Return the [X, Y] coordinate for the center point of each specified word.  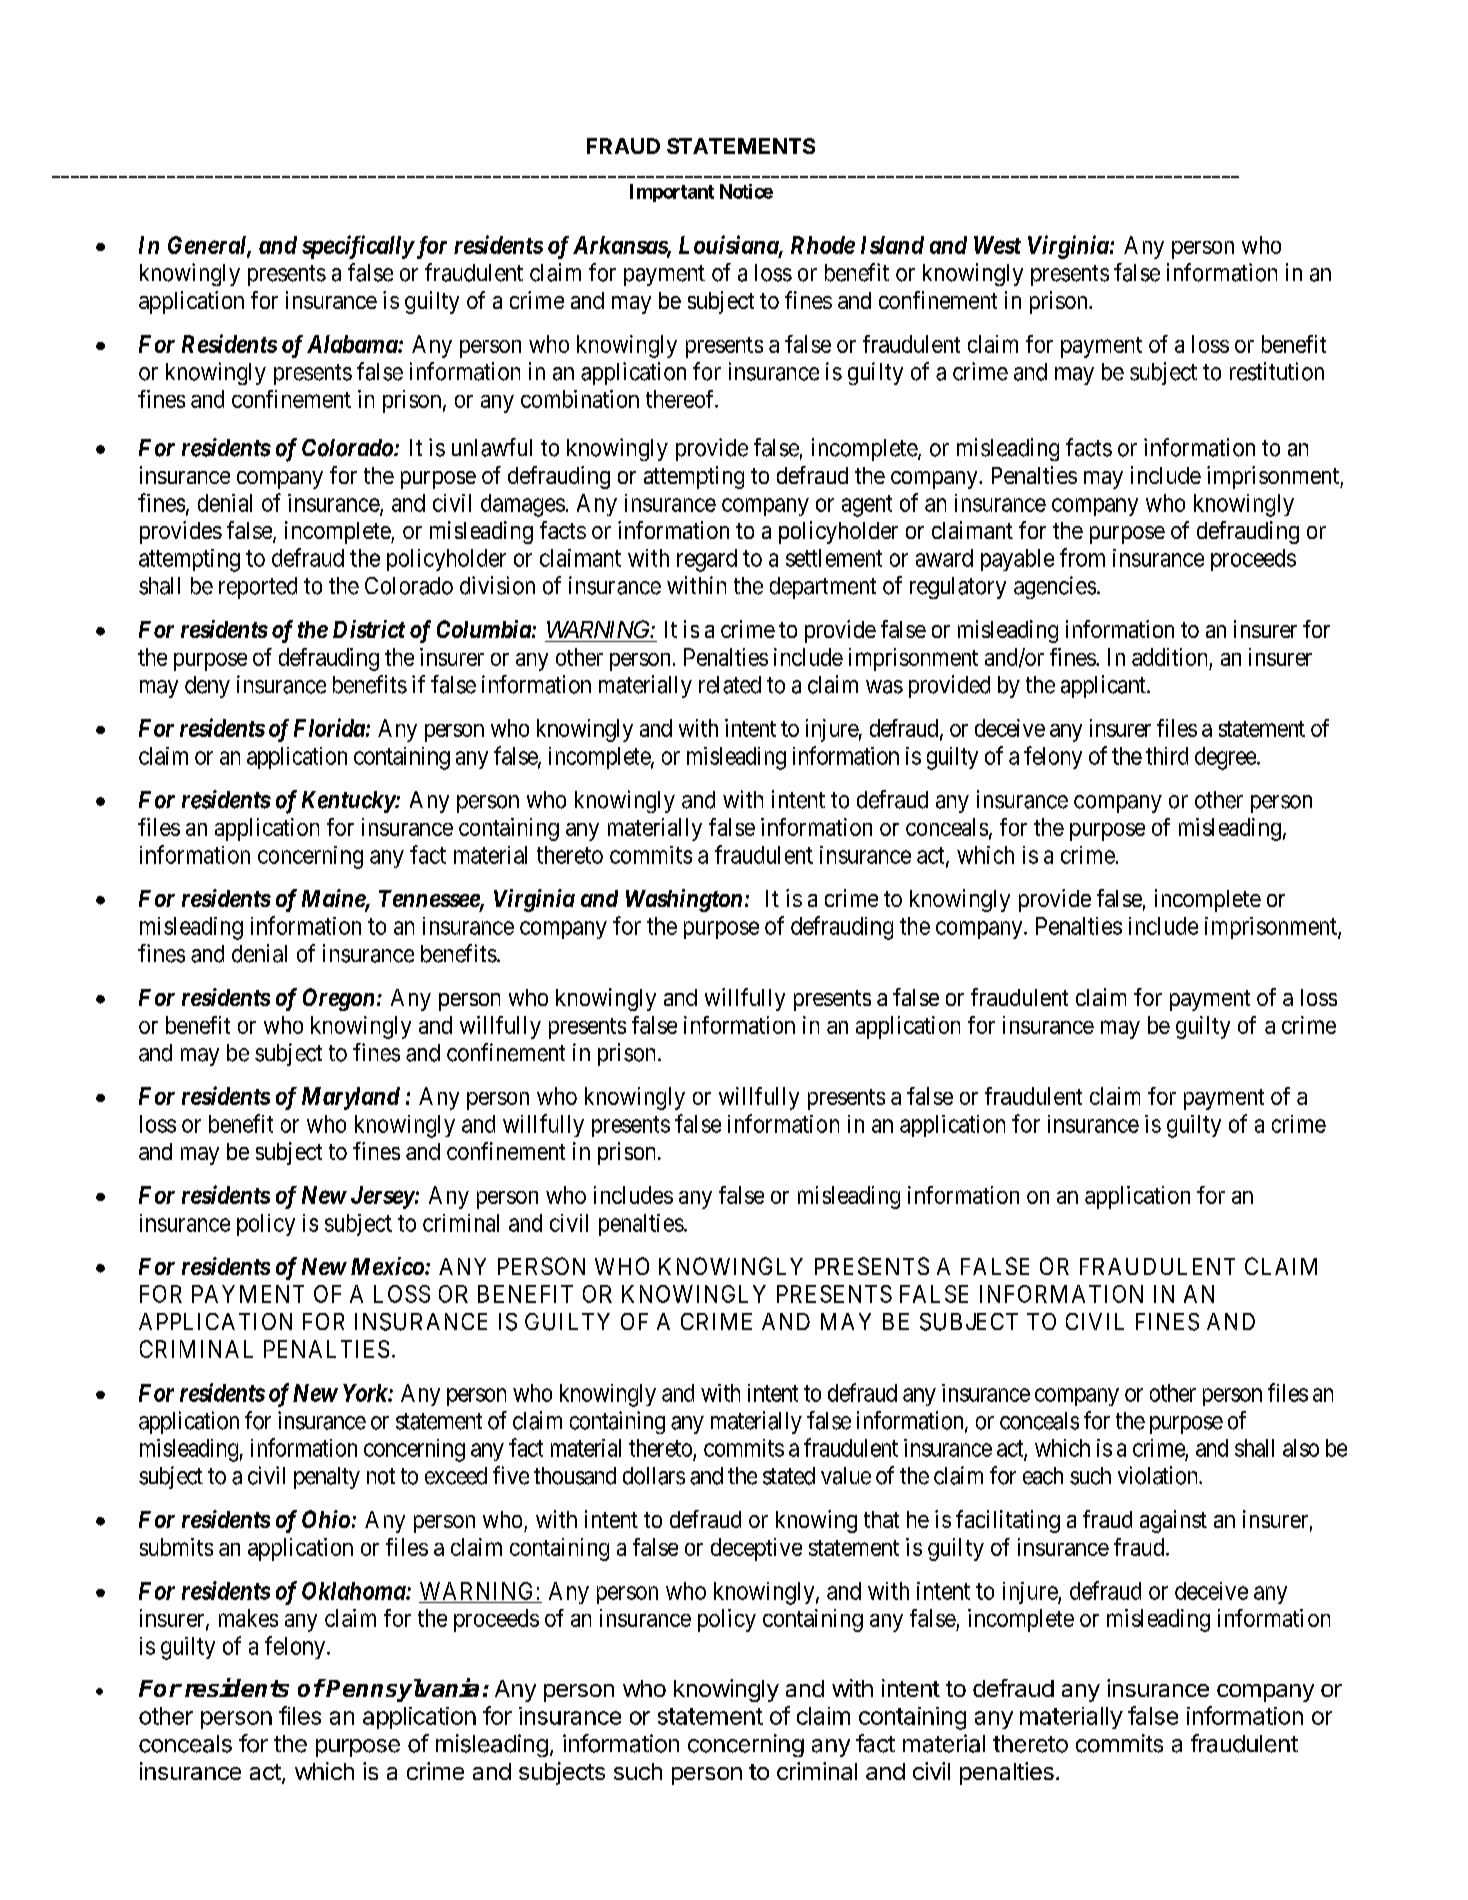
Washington [684, 900]
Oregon [338, 999]
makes [248, 1618]
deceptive [756, 1549]
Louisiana [729, 245]
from [1082, 557]
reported [258, 588]
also [1301, 1448]
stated [789, 1476]
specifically [358, 247]
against [1173, 1521]
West [997, 245]
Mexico [387, 1266]
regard [707, 560]
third [1167, 756]
